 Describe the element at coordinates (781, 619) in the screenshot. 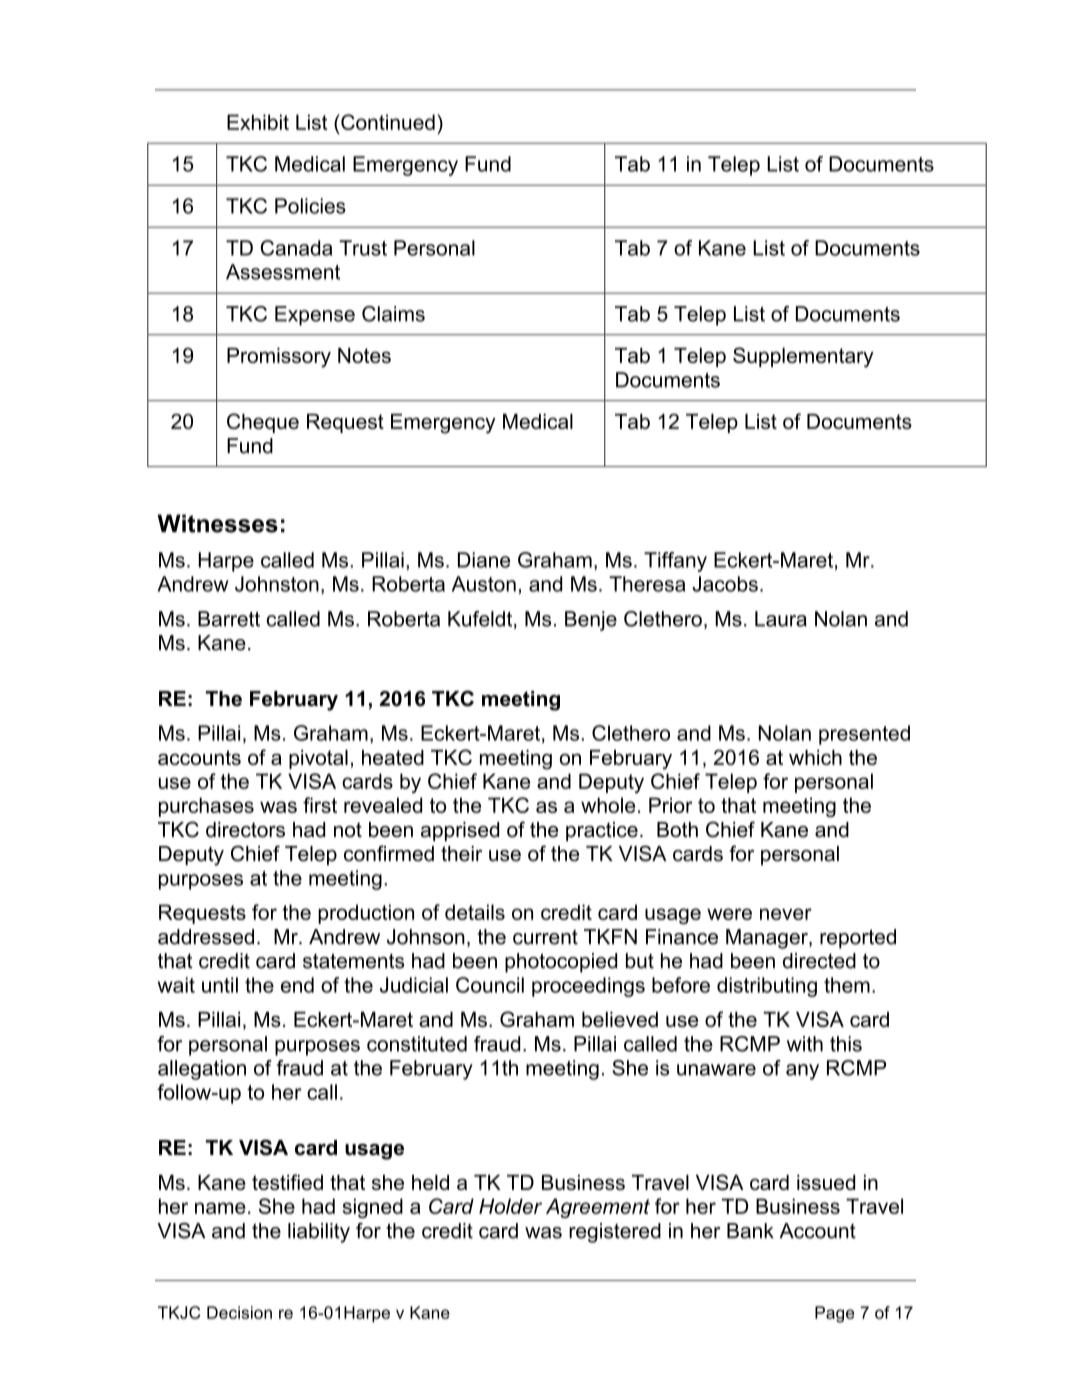

I see `Laura` at that location.
